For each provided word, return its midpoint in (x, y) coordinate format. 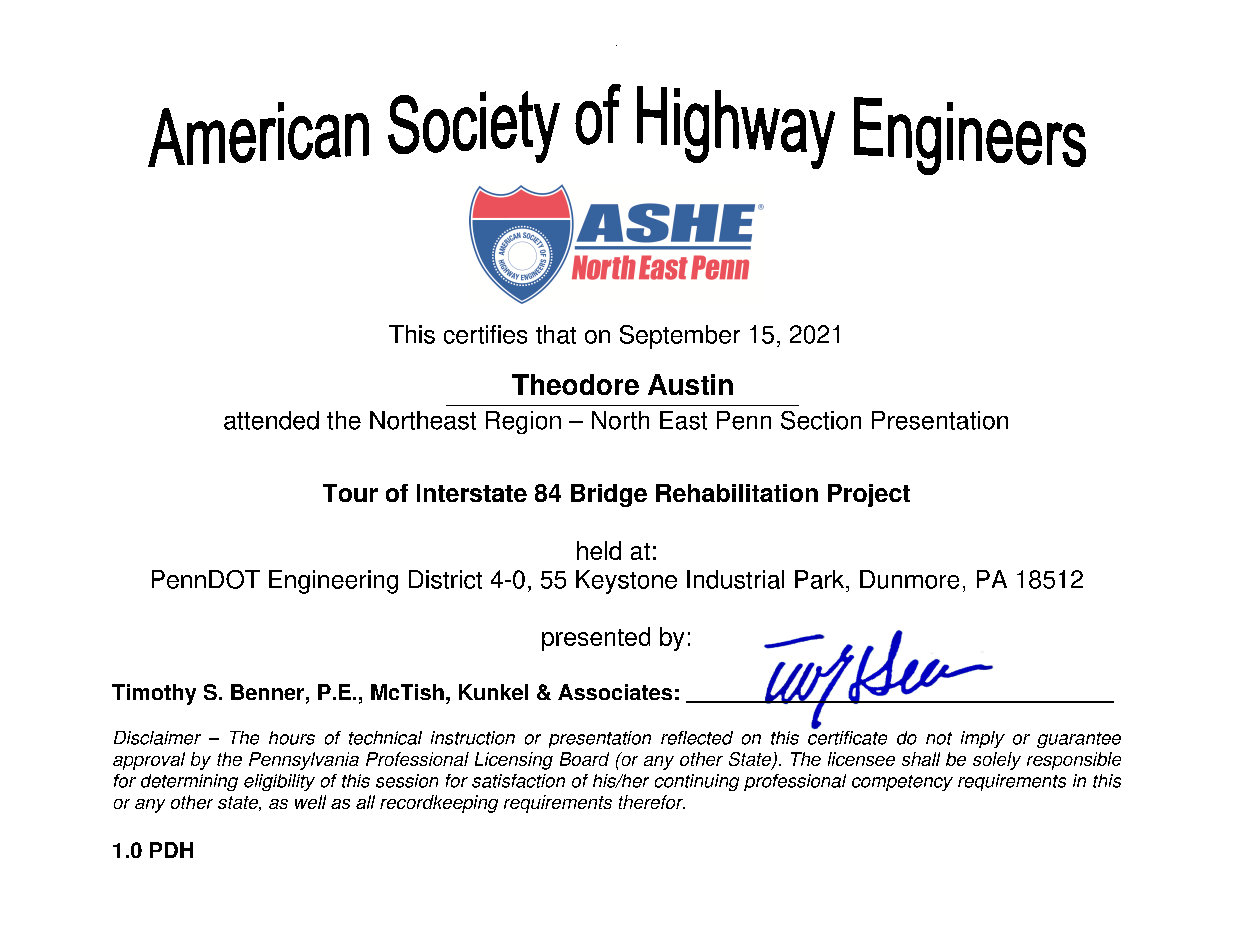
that (556, 334)
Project (869, 495)
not (939, 738)
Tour (350, 493)
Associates (615, 692)
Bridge (609, 495)
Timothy (154, 694)
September (680, 337)
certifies (485, 334)
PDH (171, 850)
